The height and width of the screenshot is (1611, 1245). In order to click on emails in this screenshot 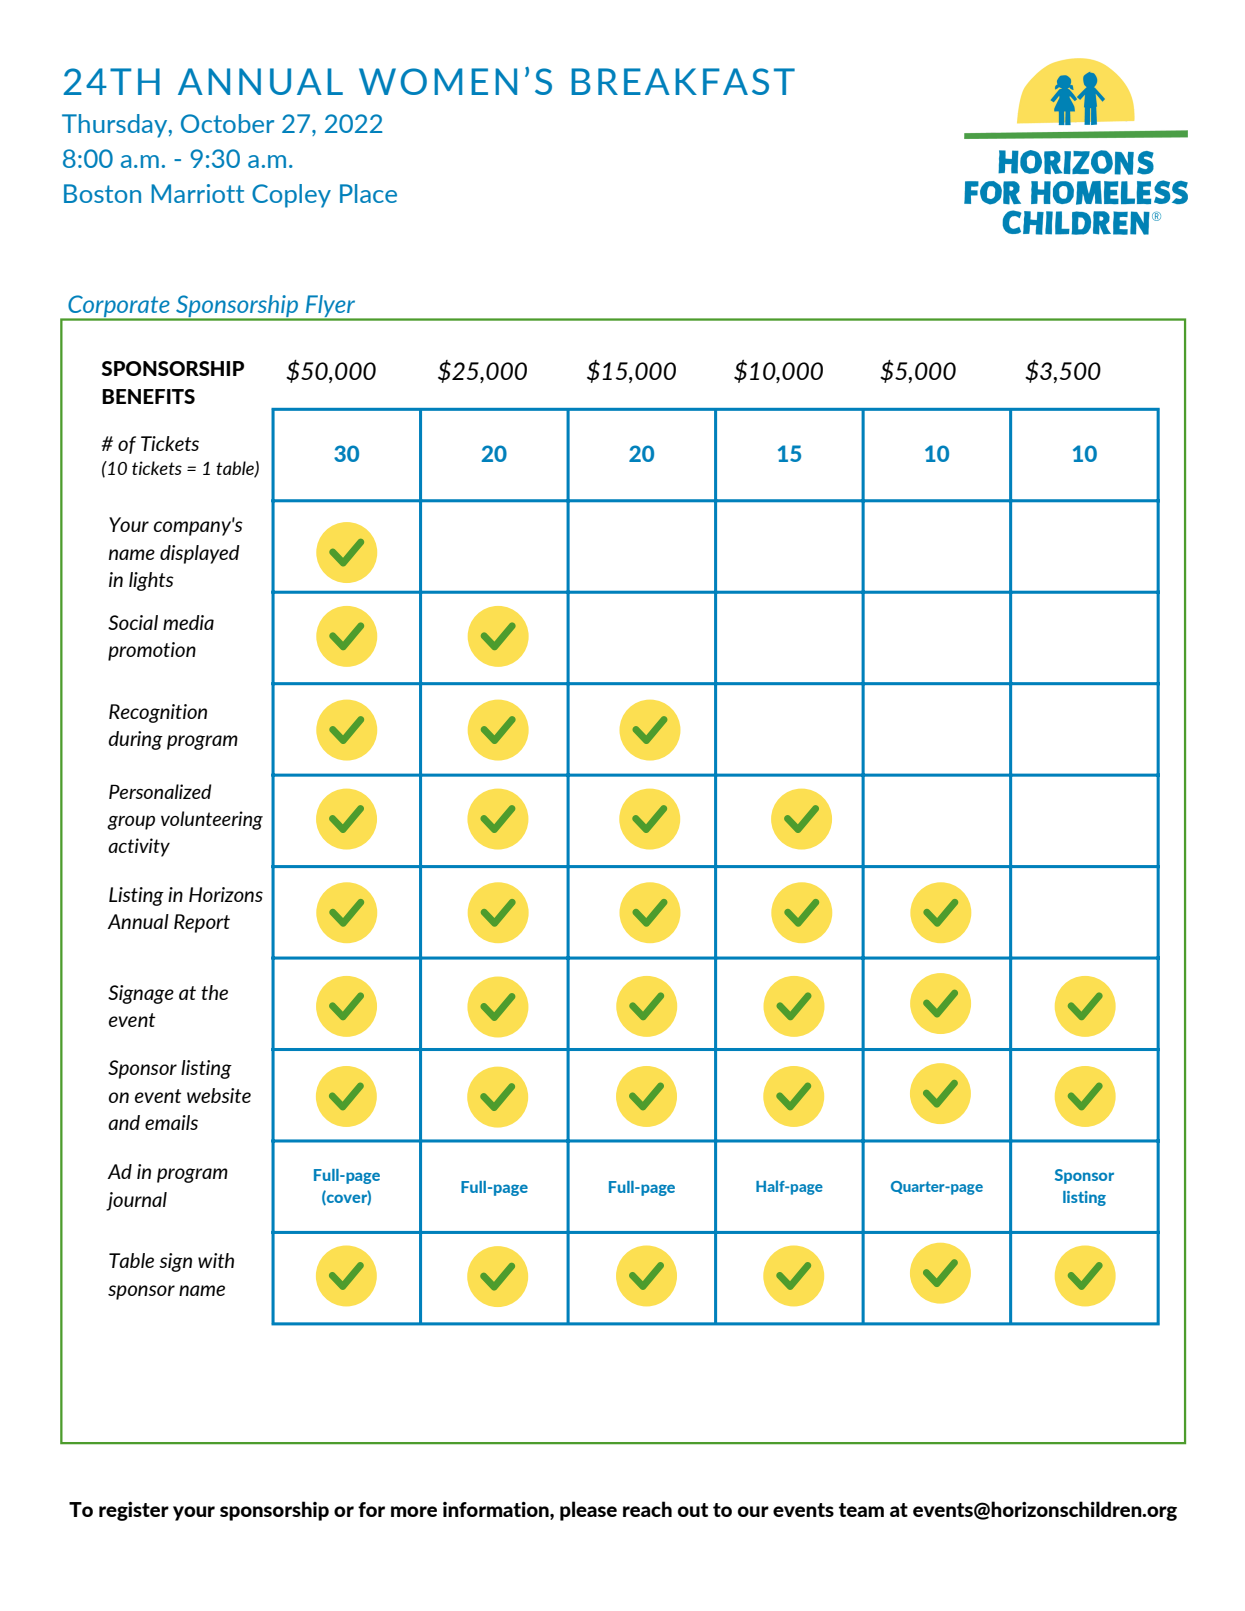, I will do `click(171, 1122)`.
